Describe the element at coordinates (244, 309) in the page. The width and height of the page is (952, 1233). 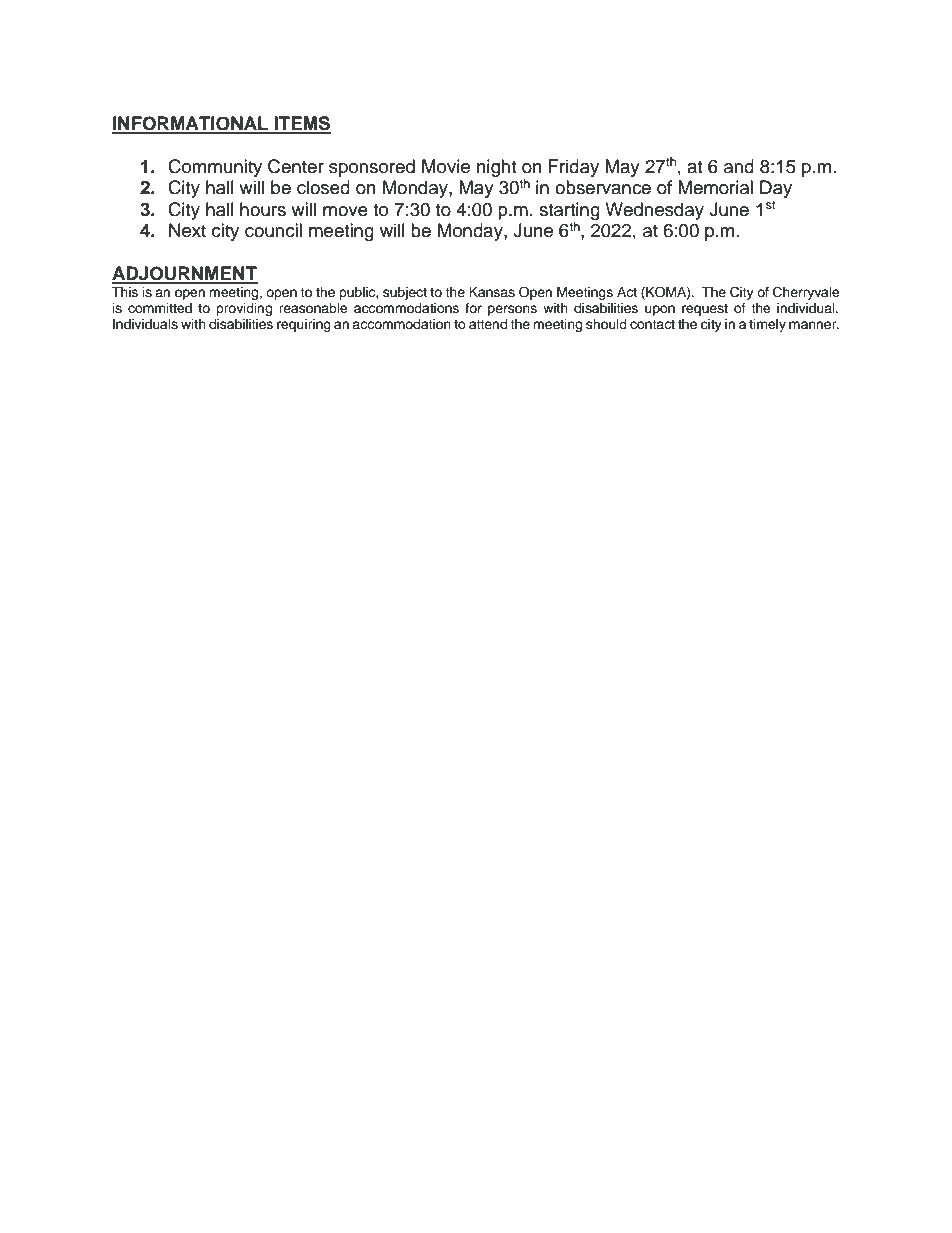
I see `providing` at that location.
